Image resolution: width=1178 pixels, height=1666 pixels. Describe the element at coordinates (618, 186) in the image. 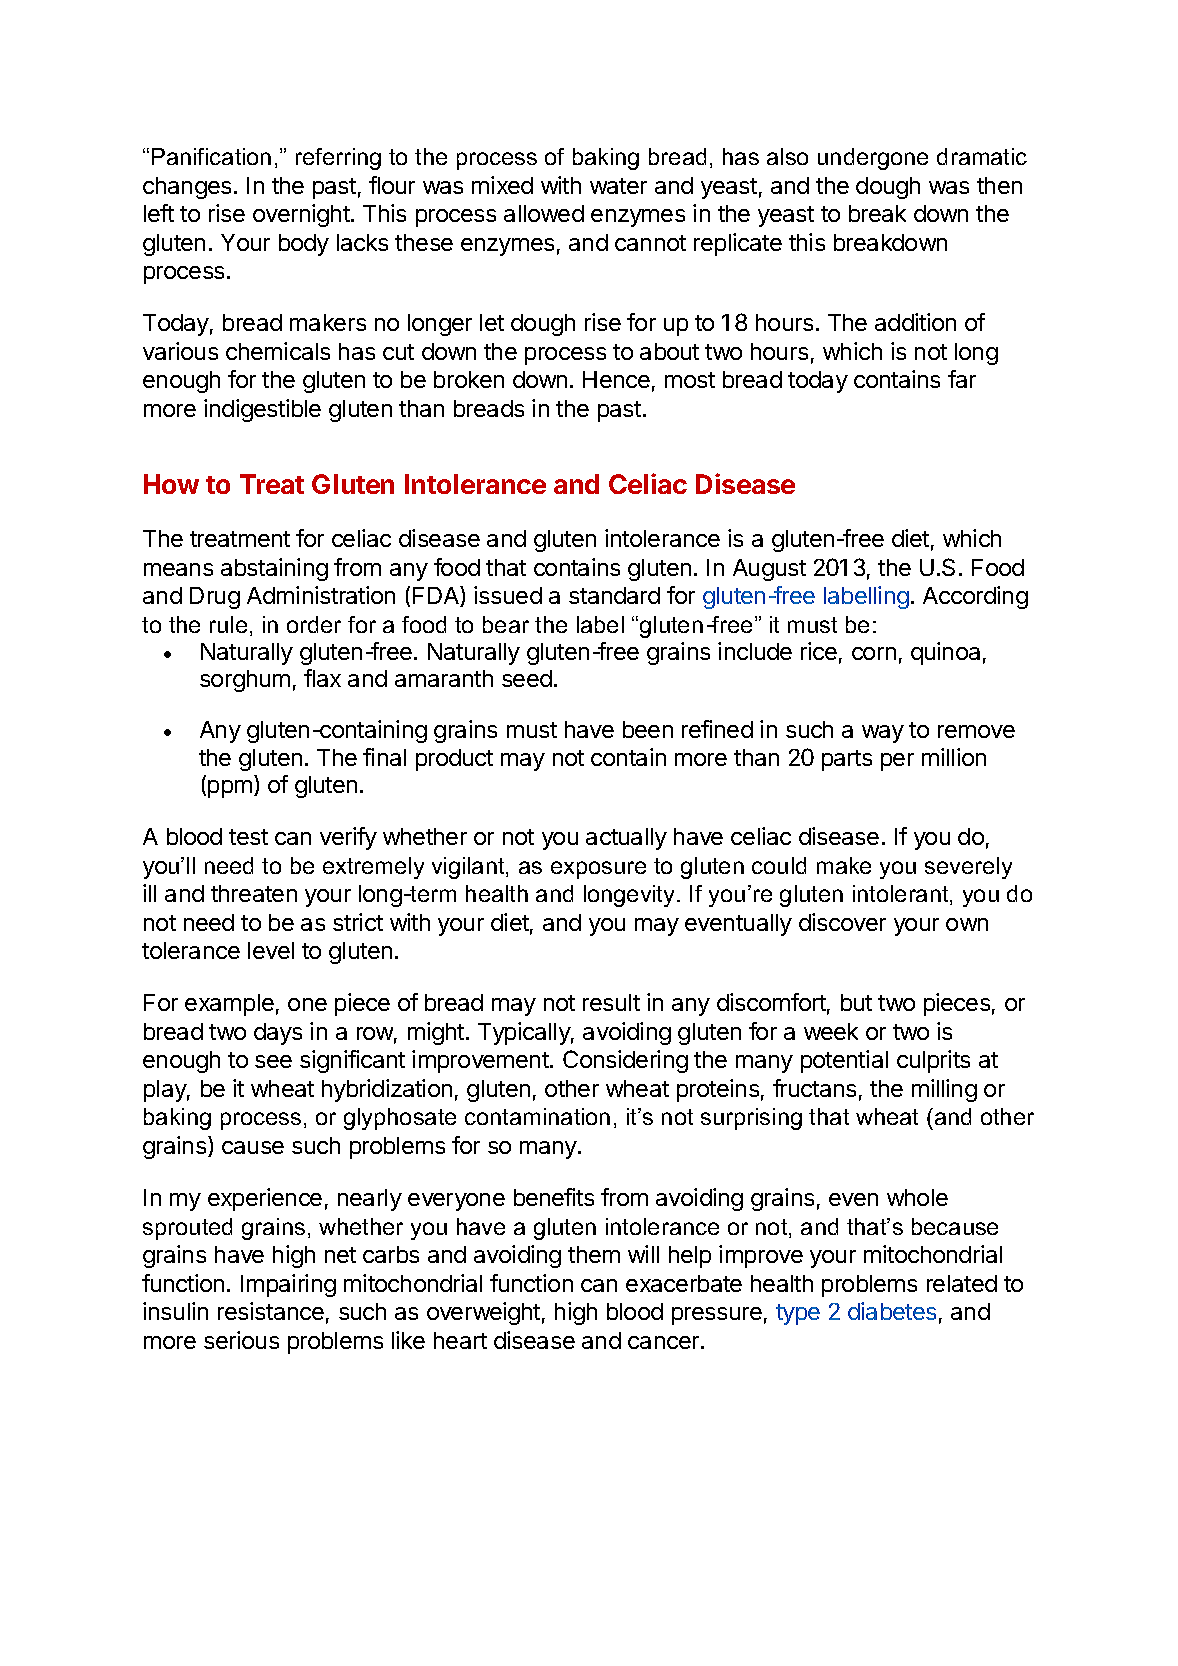

I see `water` at that location.
